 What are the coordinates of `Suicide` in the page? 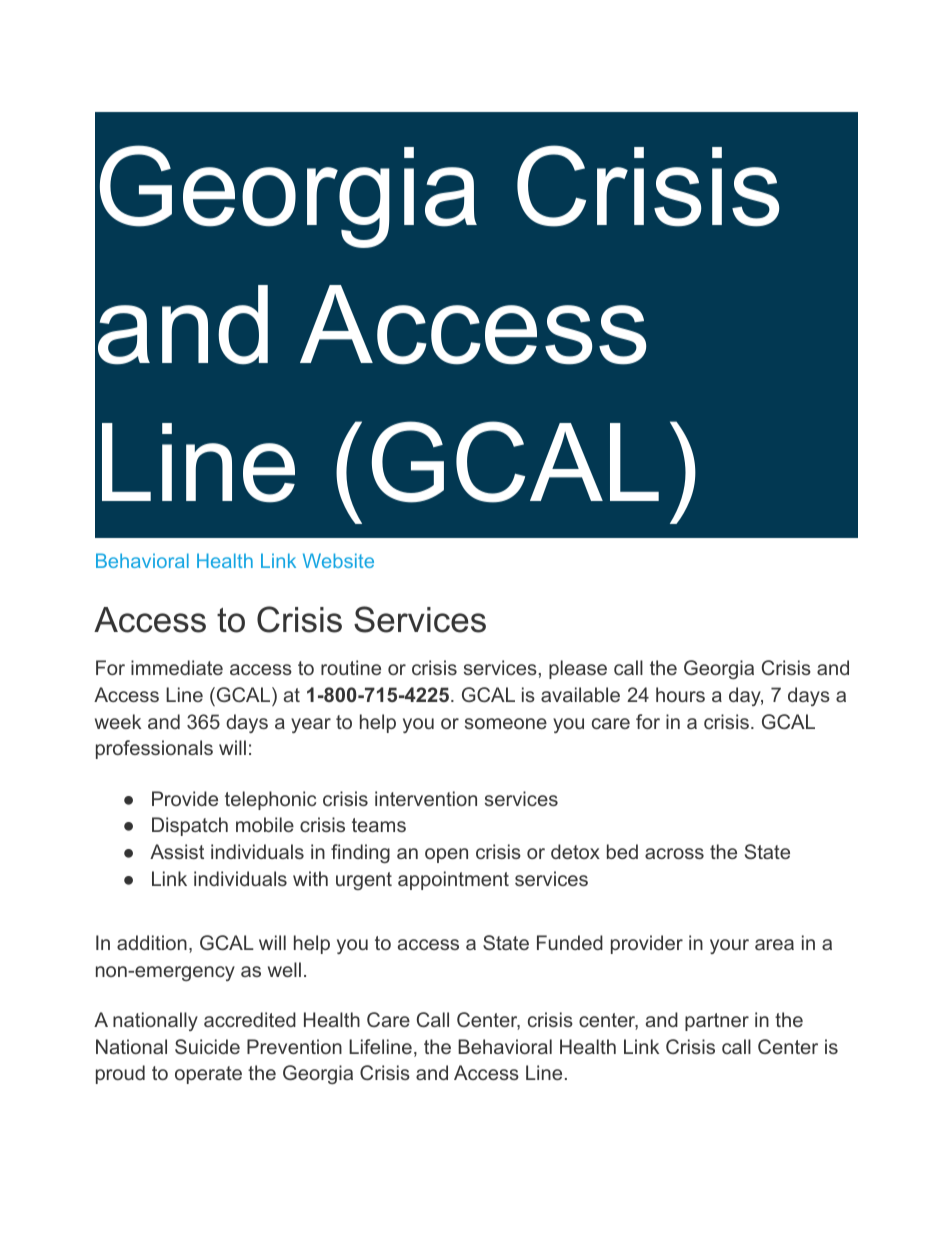 It's located at (207, 1046).
